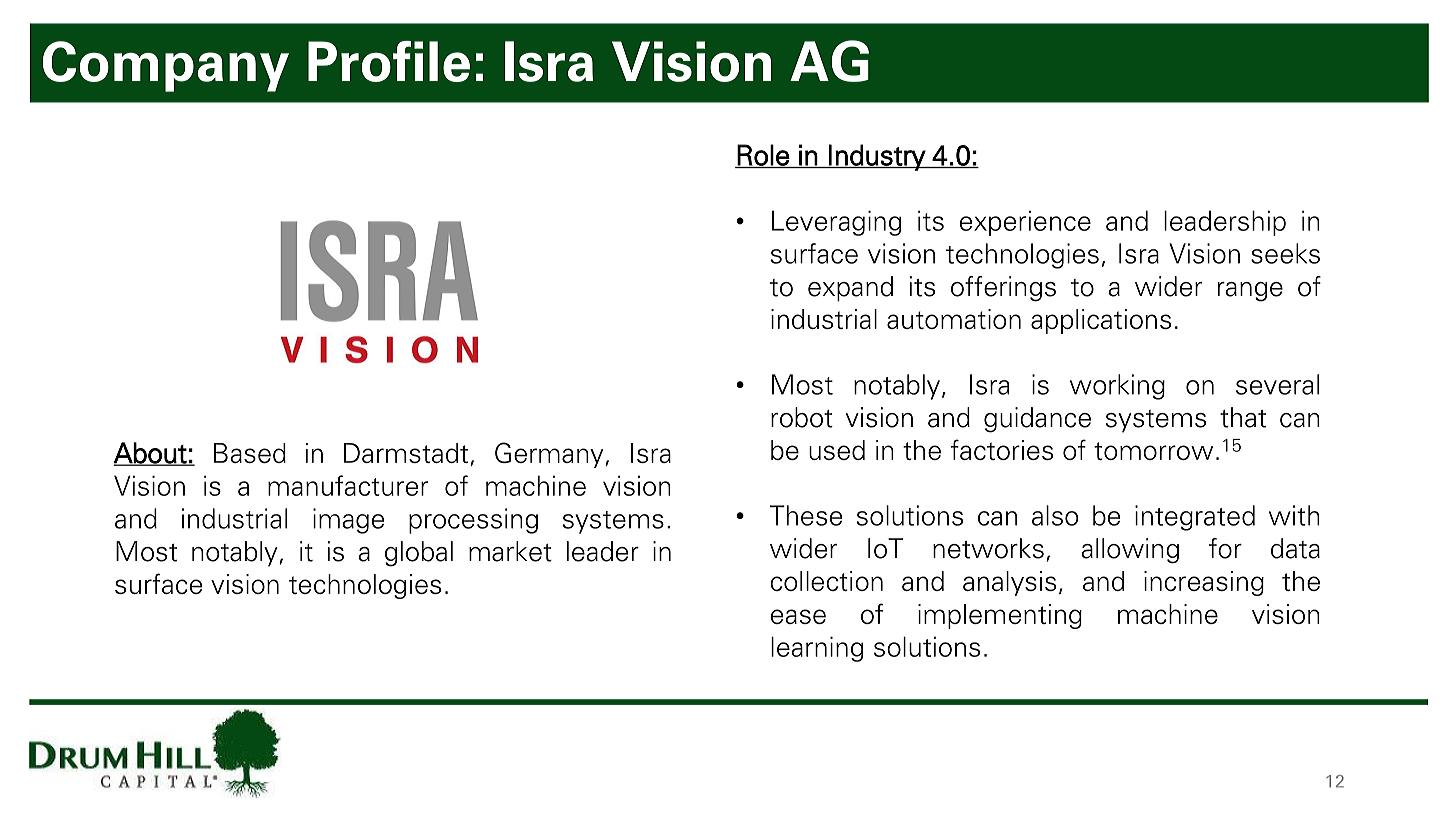  What do you see at coordinates (419, 554) in the screenshot?
I see `global` at bounding box center [419, 554].
